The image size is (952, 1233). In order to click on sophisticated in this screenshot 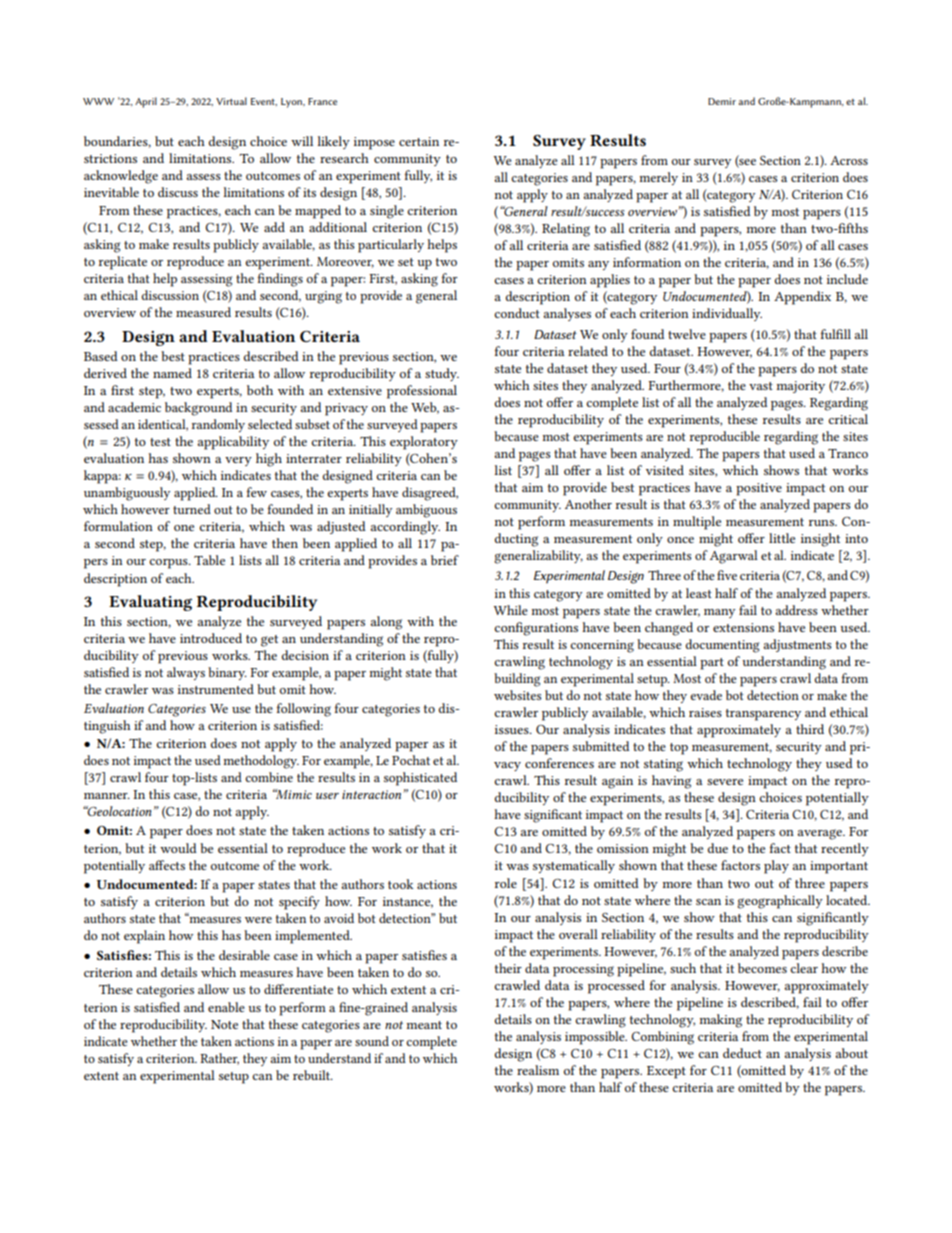, I will do `click(420, 779)`.
